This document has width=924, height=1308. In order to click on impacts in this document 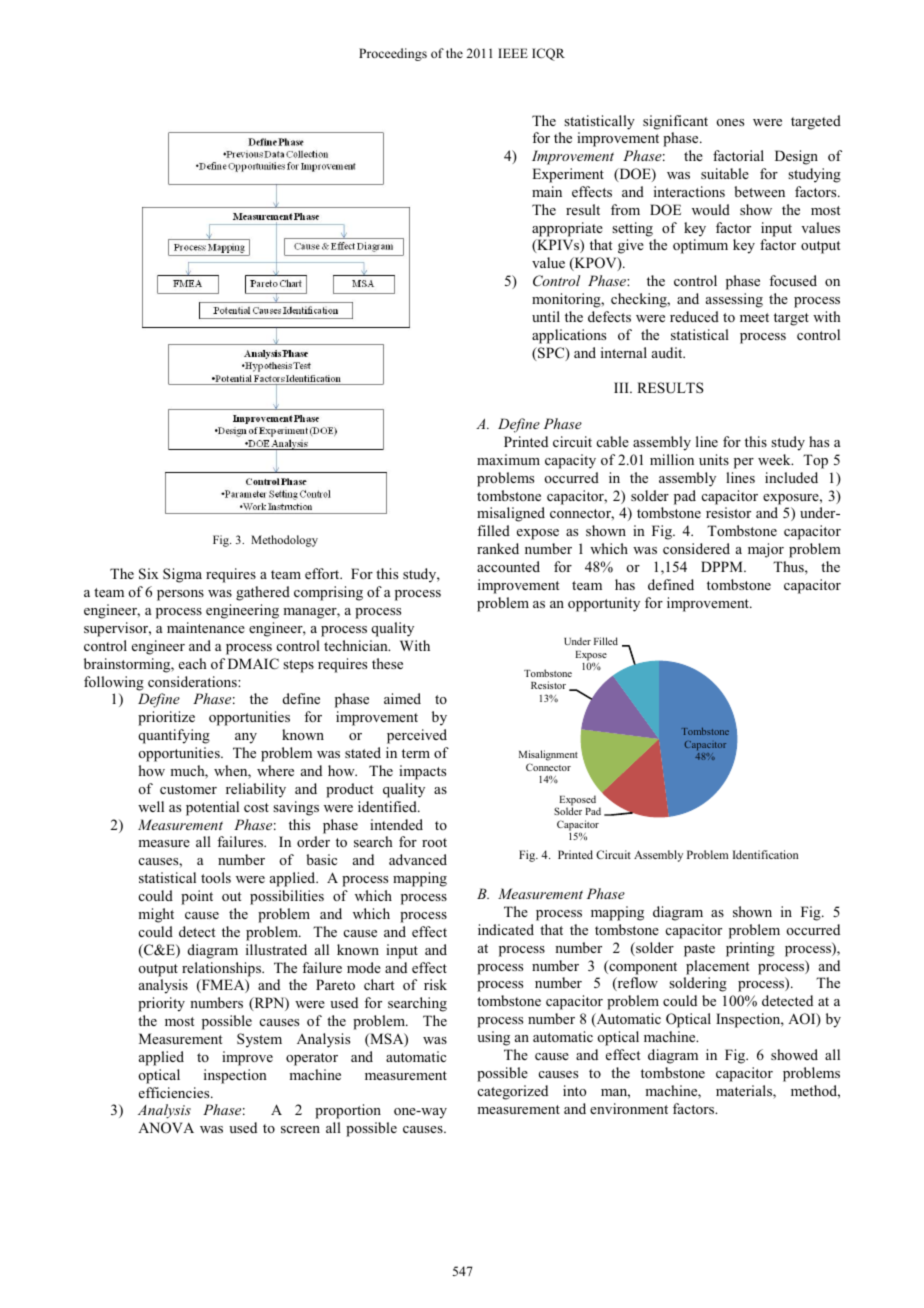, I will do `click(422, 772)`.
